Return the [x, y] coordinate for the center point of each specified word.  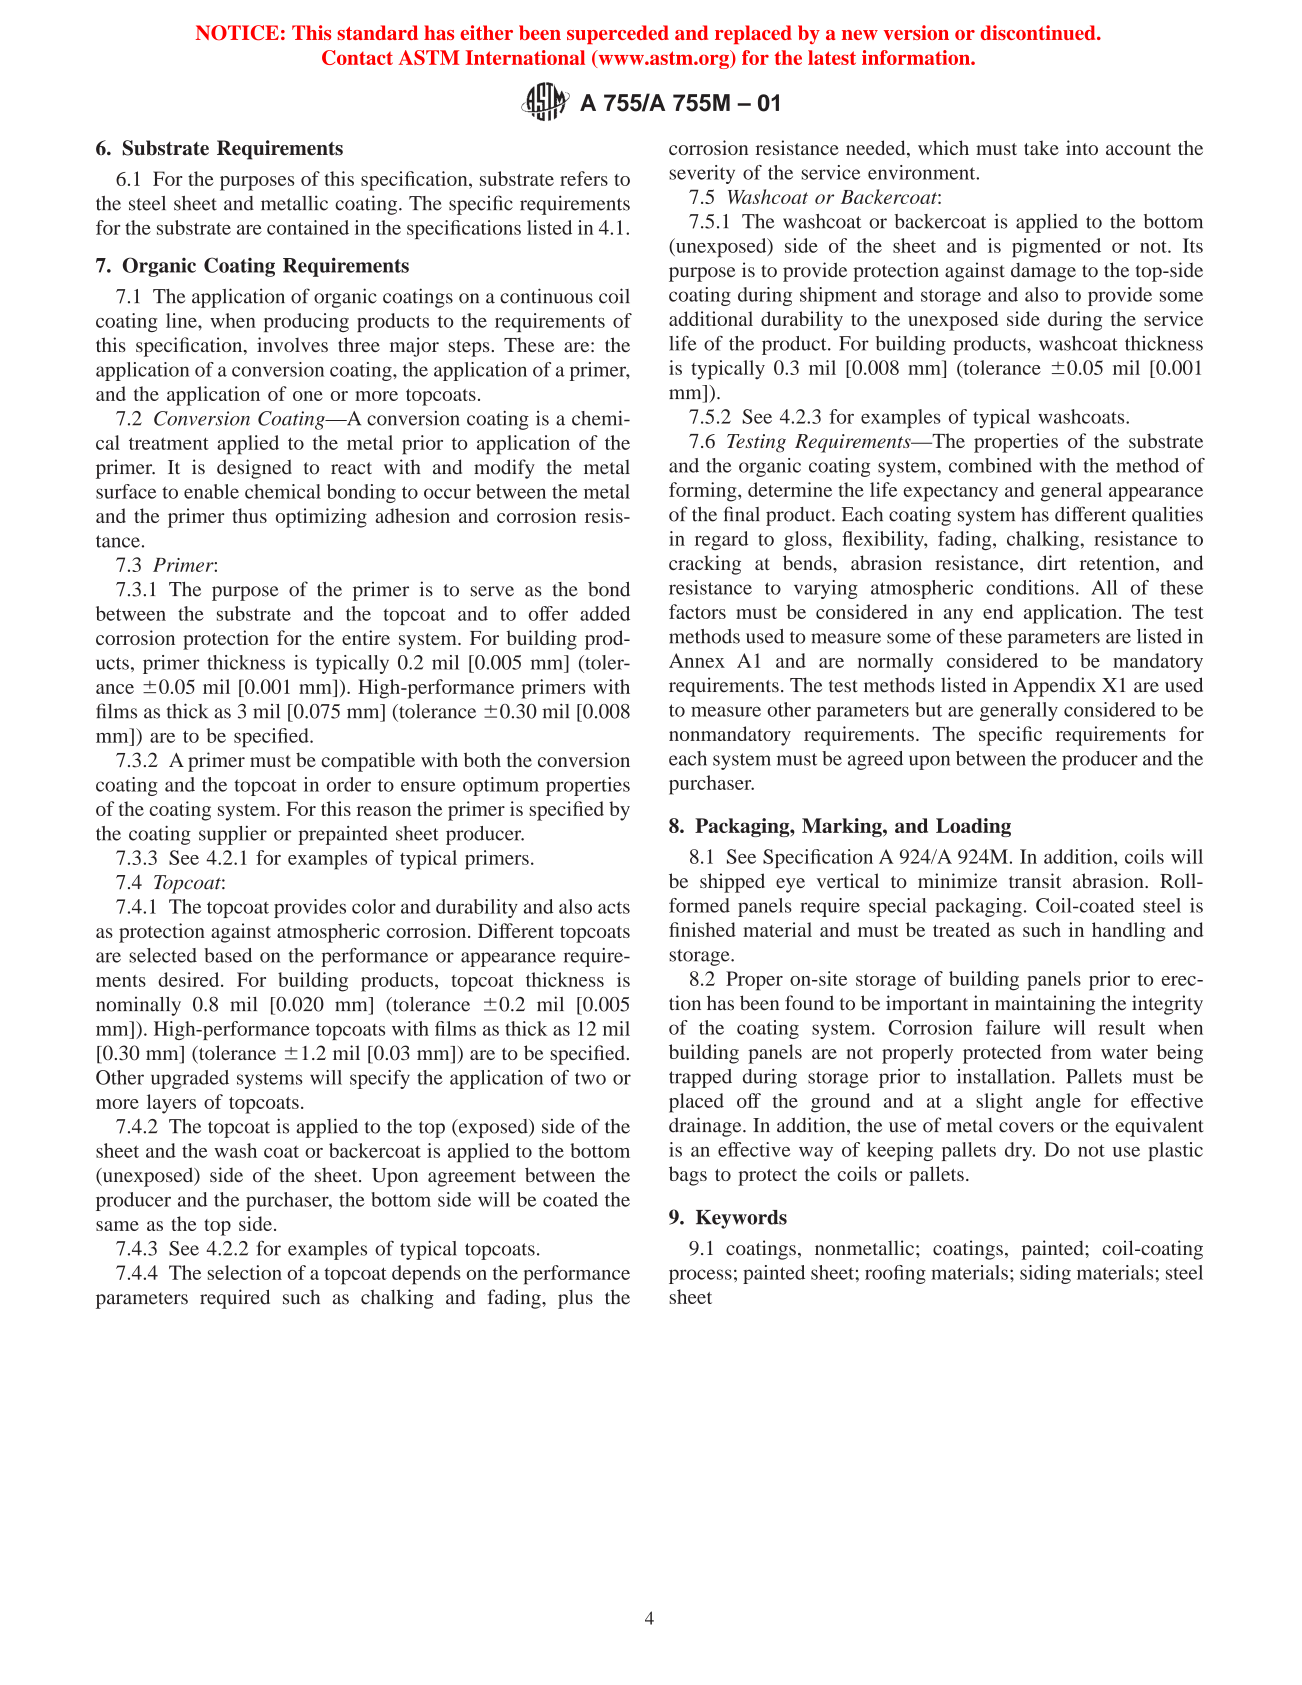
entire [366, 637]
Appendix [1054, 687]
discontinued [1039, 32]
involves [292, 344]
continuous [546, 296]
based [228, 955]
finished [702, 929]
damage [1043, 272]
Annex [697, 660]
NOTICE [237, 33]
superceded [618, 34]
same [117, 1226]
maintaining [1045, 1005]
